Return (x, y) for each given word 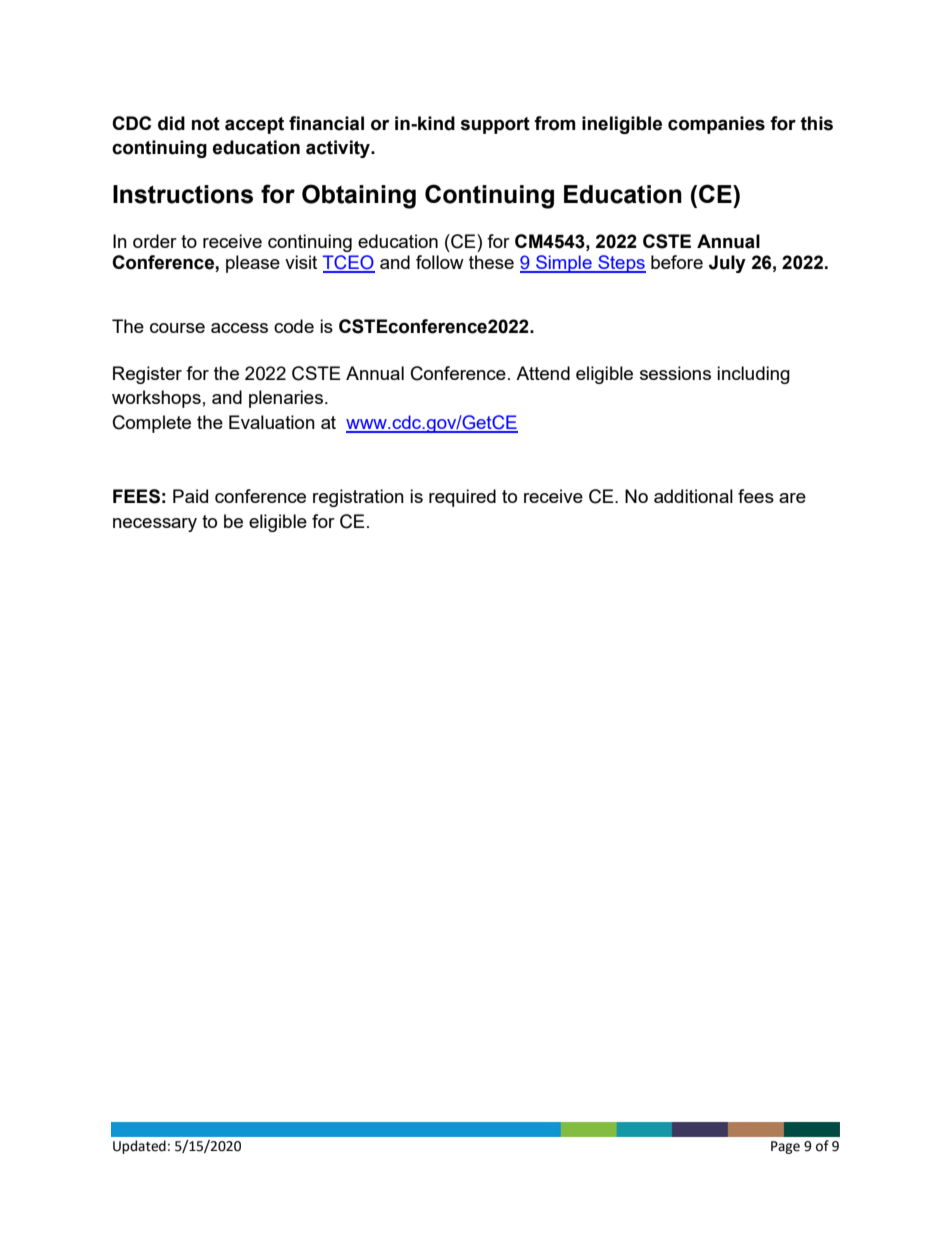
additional (693, 496)
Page (785, 1147)
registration (358, 498)
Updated (139, 1147)
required (462, 498)
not (206, 124)
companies (716, 125)
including (753, 375)
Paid (190, 496)
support (495, 125)
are (792, 498)
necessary (155, 525)
